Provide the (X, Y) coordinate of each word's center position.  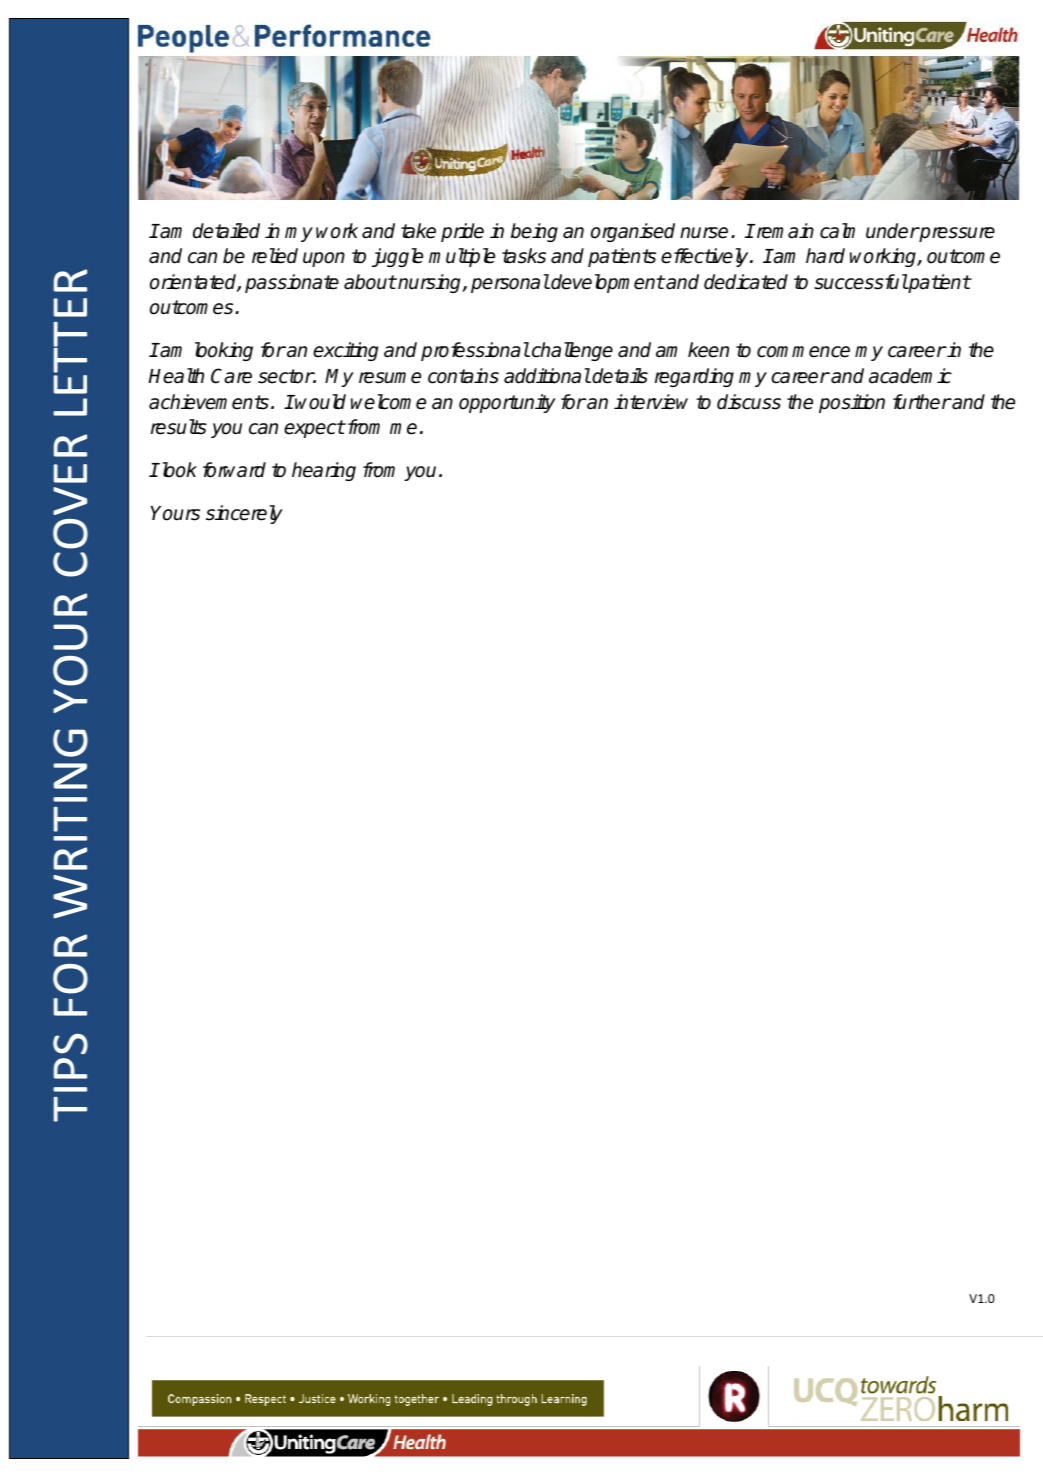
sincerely (244, 514)
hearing (324, 471)
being (534, 232)
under (892, 231)
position (852, 403)
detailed (226, 231)
